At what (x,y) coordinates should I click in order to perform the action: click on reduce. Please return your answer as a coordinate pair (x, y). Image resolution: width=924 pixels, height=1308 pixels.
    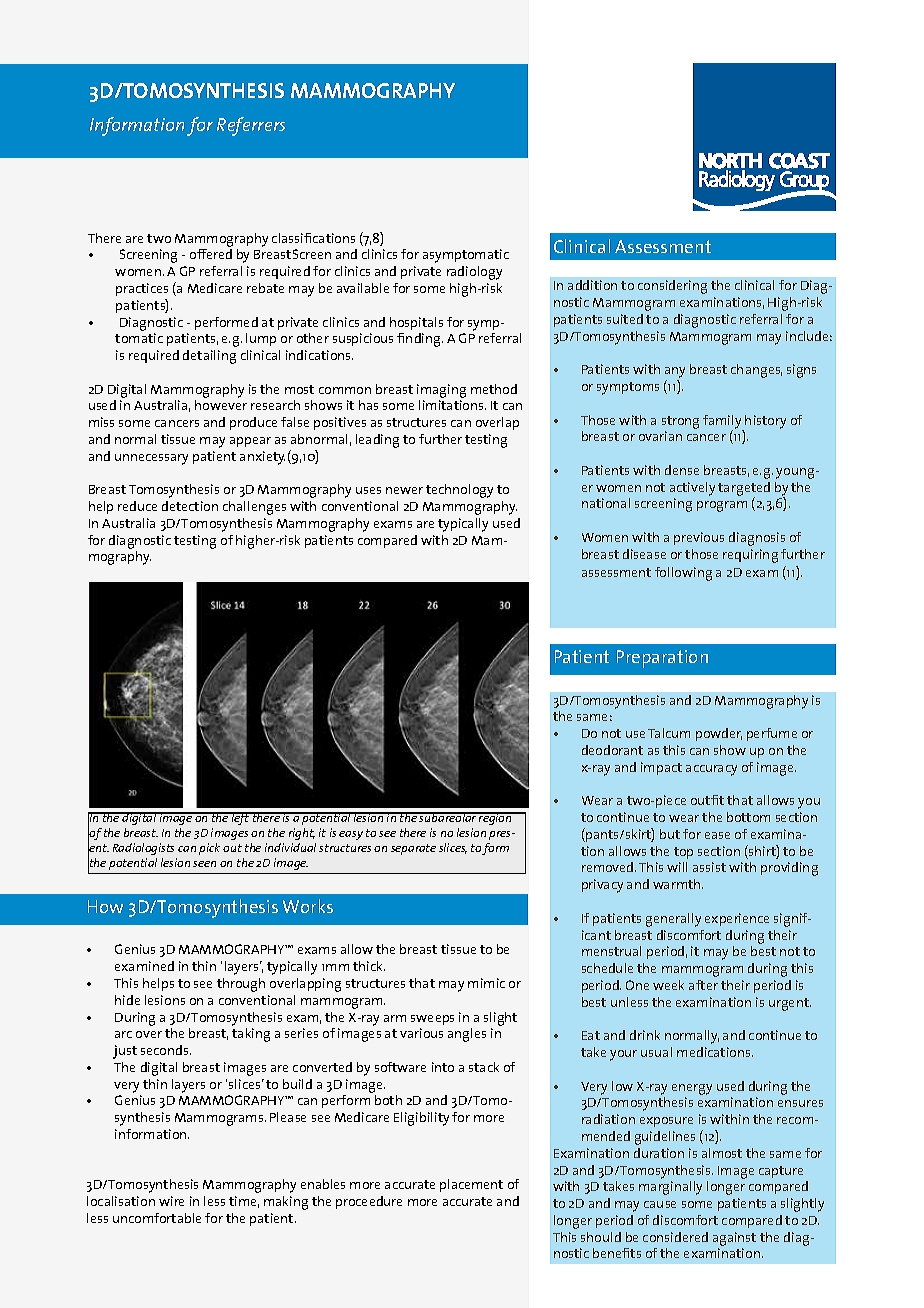
    Looking at the image, I should click on (137, 506).
